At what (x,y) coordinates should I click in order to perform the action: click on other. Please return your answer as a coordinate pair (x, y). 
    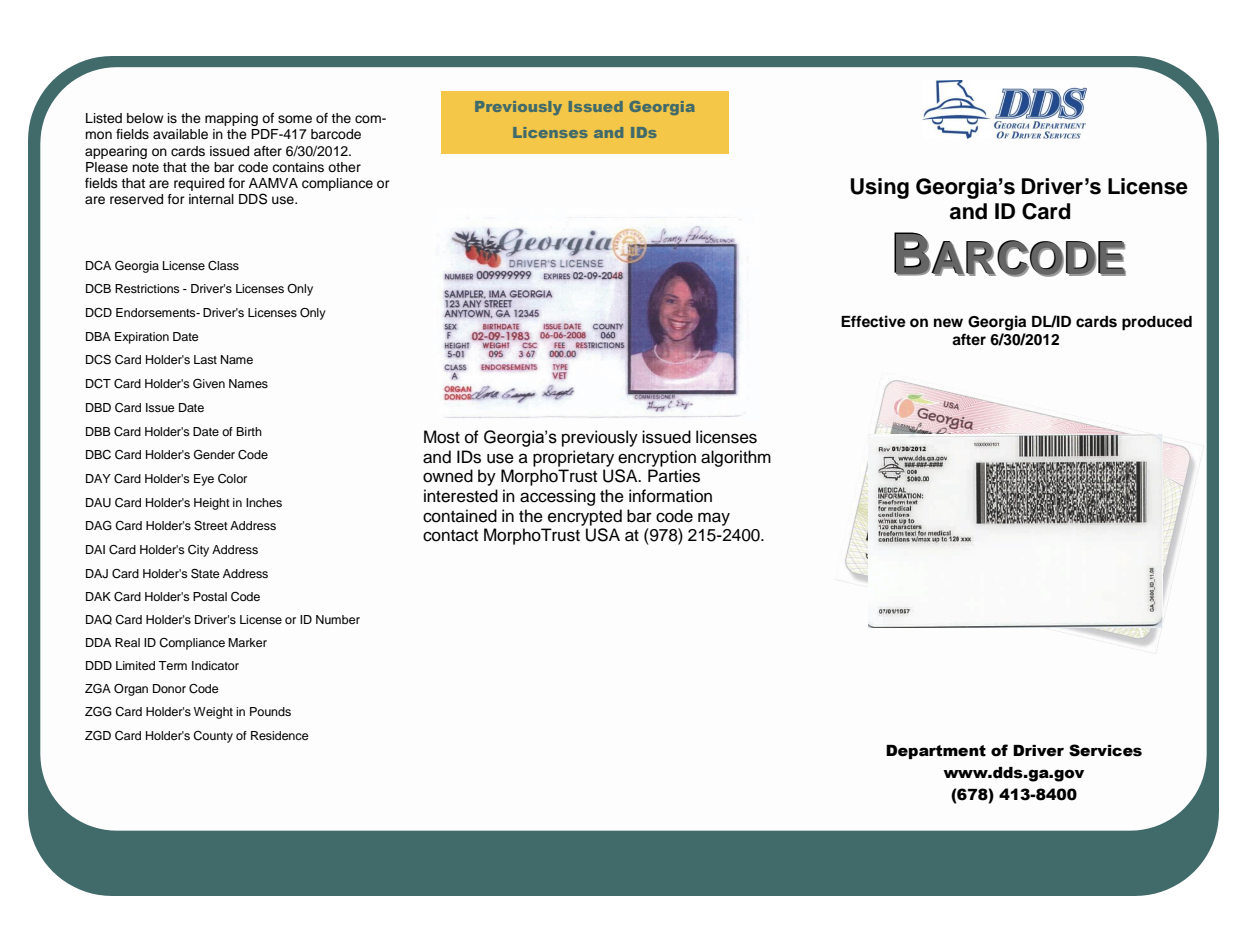
    Looking at the image, I should click on (344, 167).
